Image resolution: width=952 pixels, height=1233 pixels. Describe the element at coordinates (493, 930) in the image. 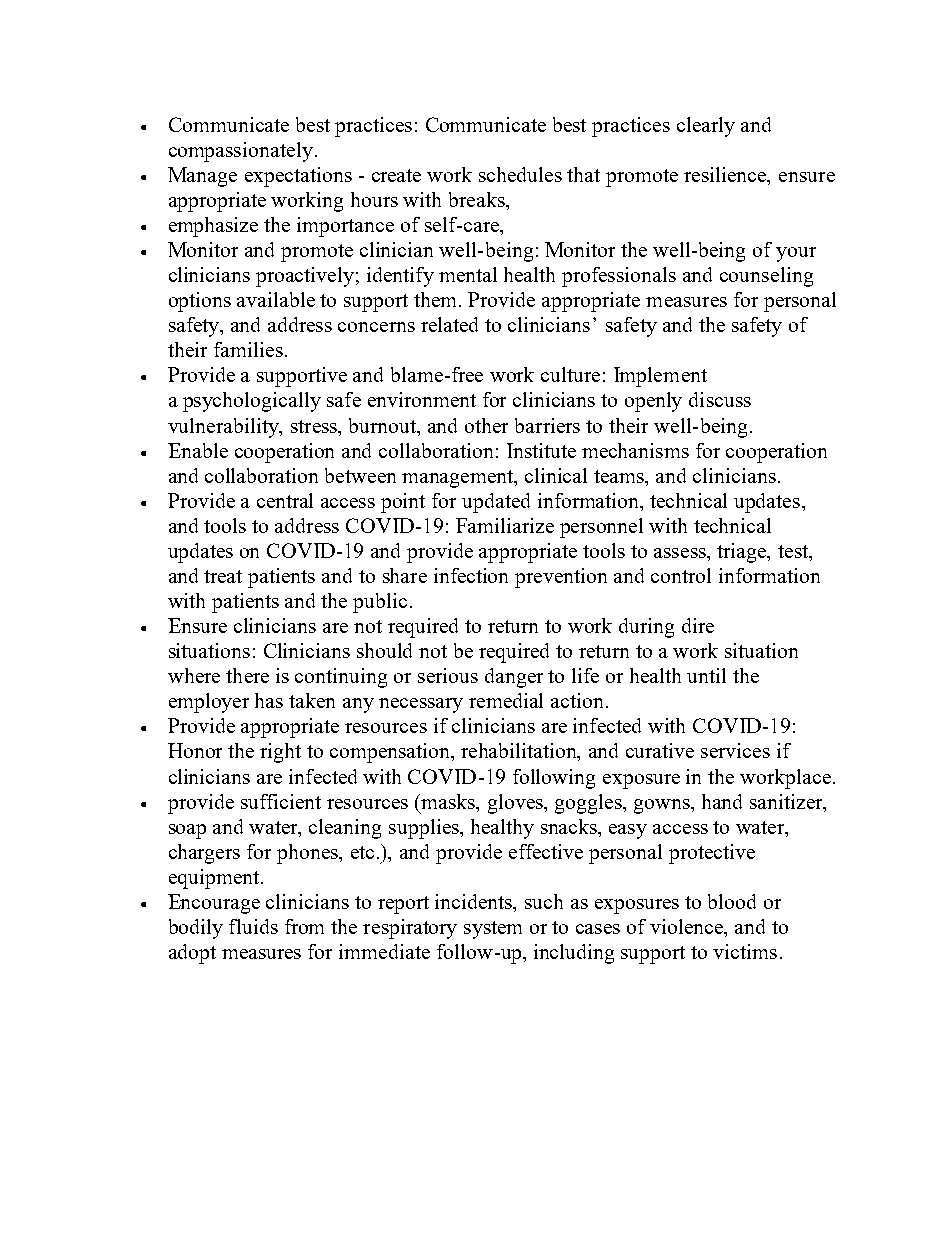

I see `system` at that location.
